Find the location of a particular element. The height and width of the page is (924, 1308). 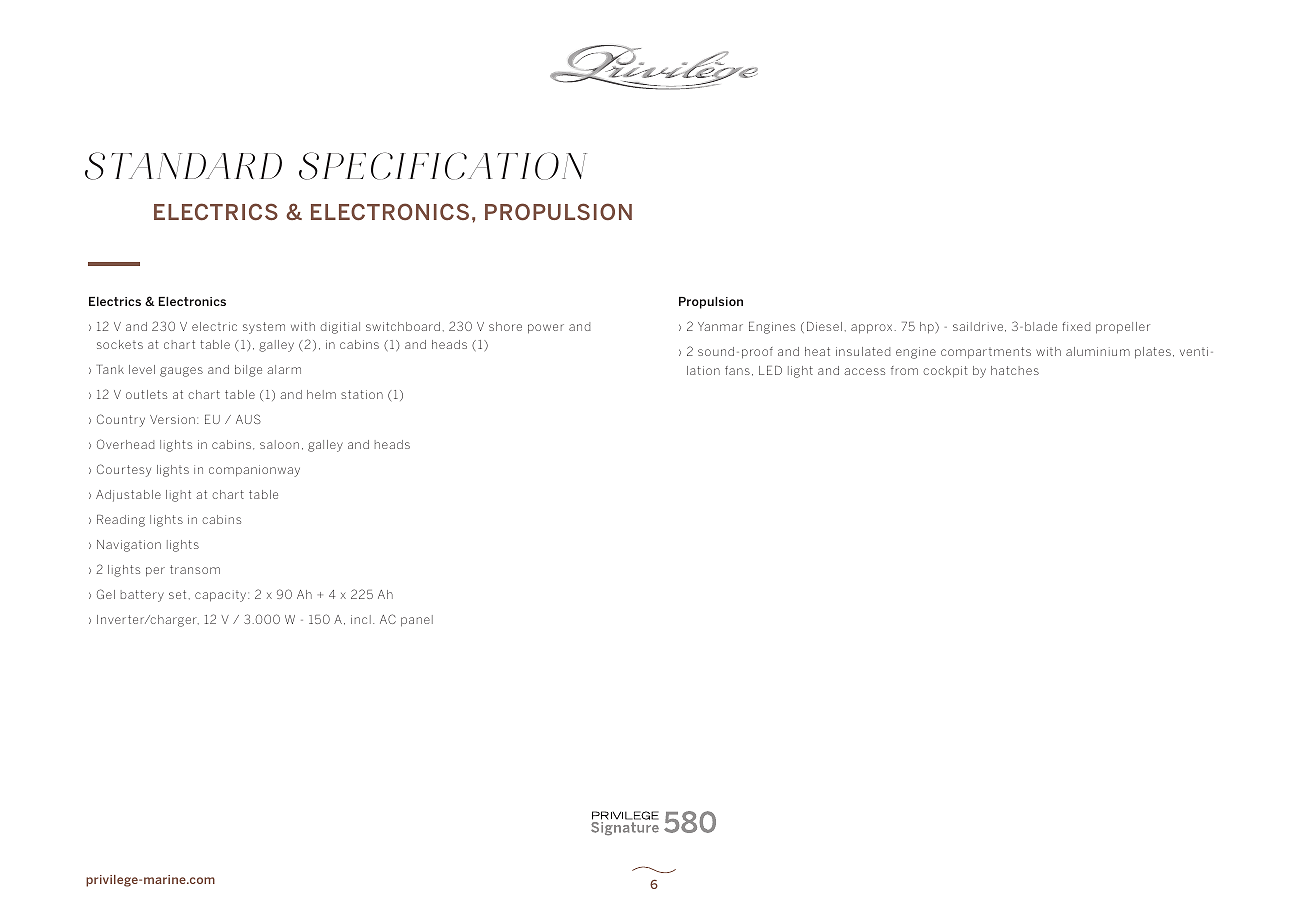

fixed is located at coordinates (1076, 326).
